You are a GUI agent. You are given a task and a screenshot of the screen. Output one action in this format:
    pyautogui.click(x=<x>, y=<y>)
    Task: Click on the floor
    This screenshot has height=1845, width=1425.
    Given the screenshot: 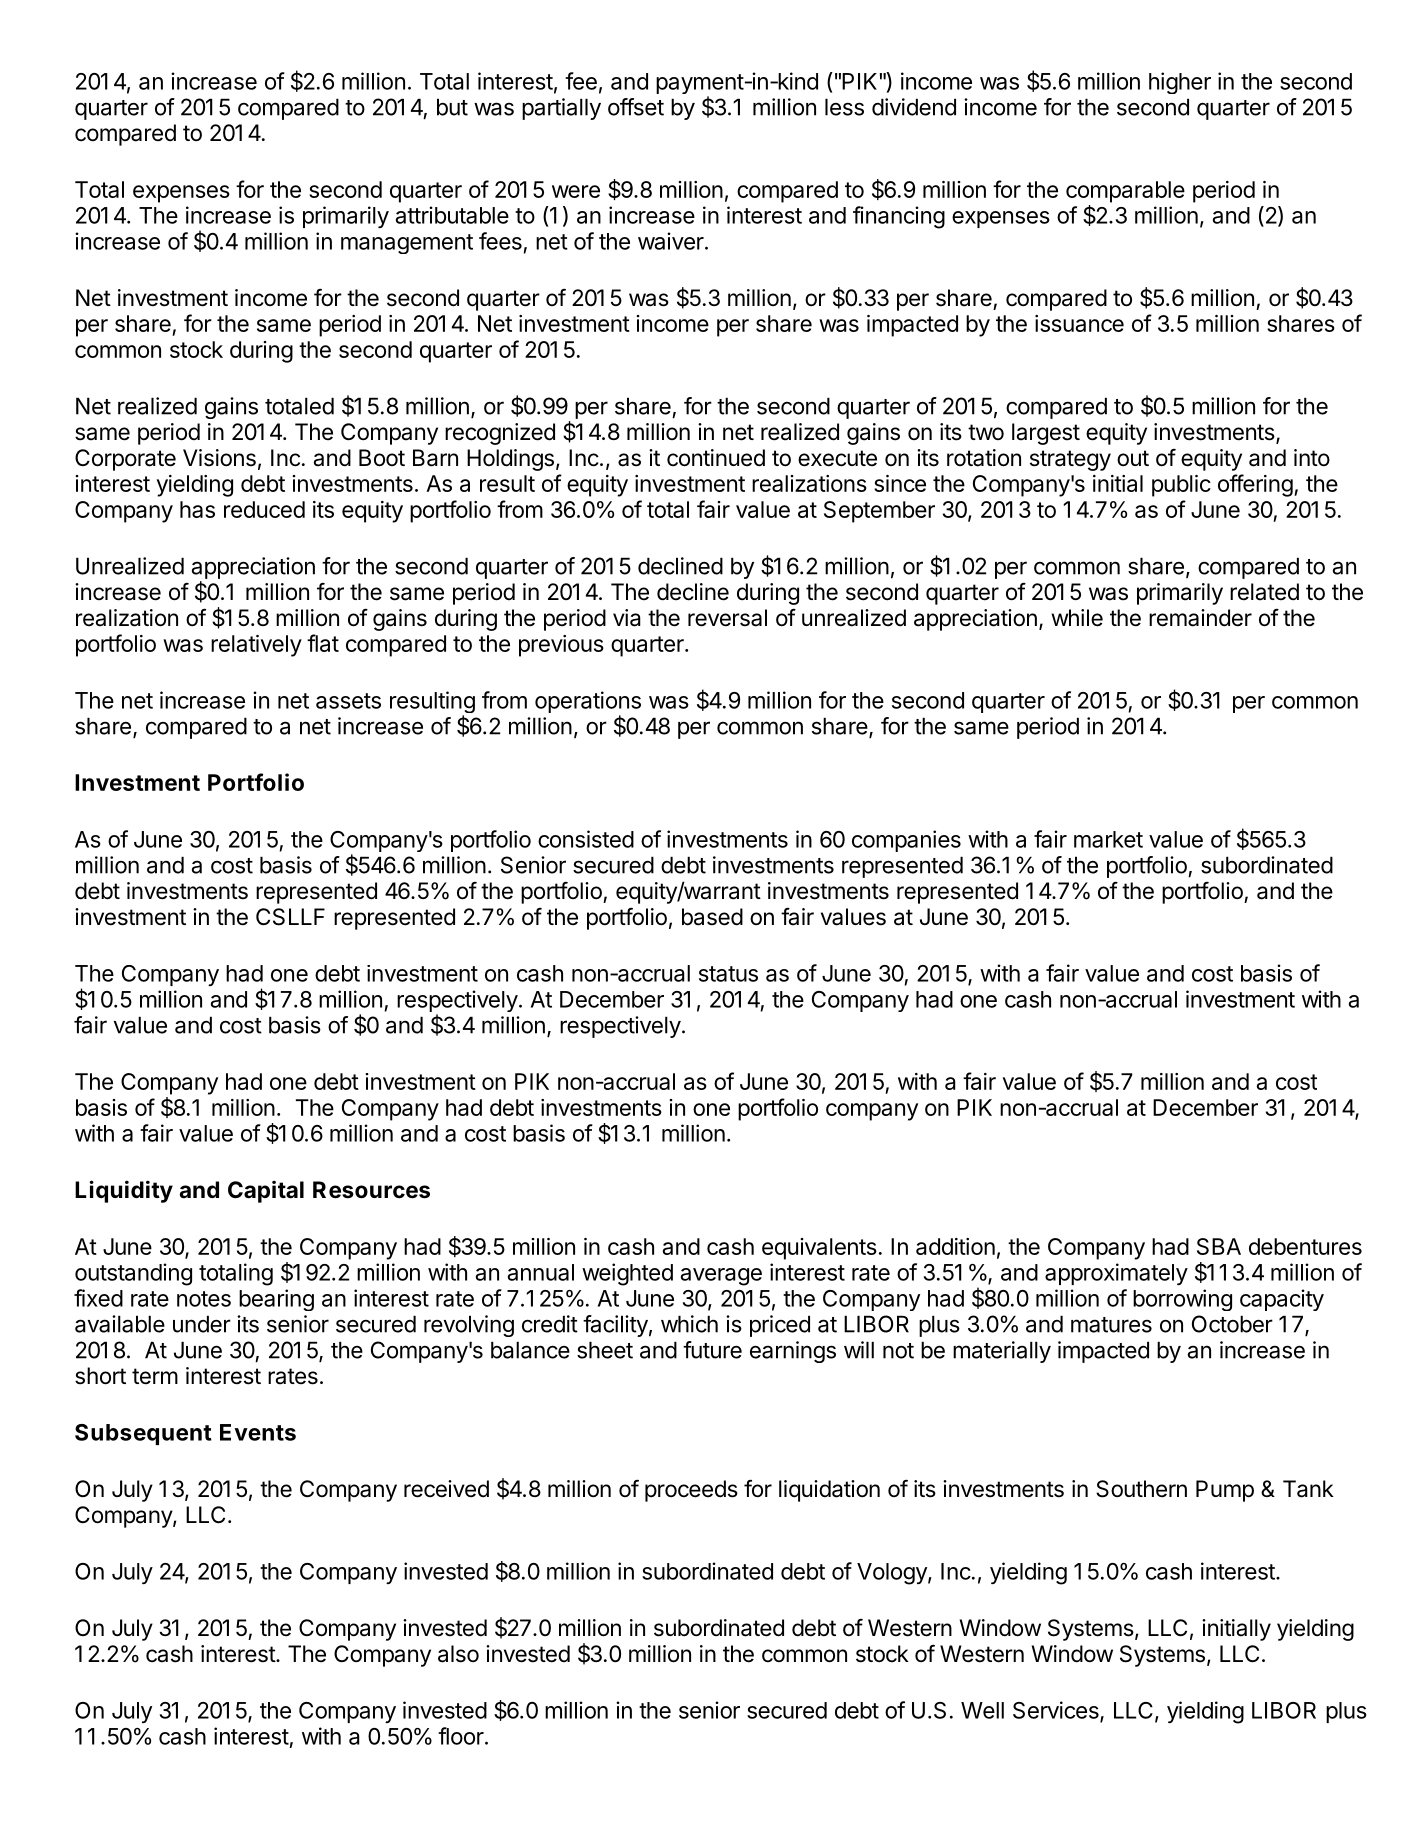 What is the action you would take?
    pyautogui.click(x=461, y=1736)
